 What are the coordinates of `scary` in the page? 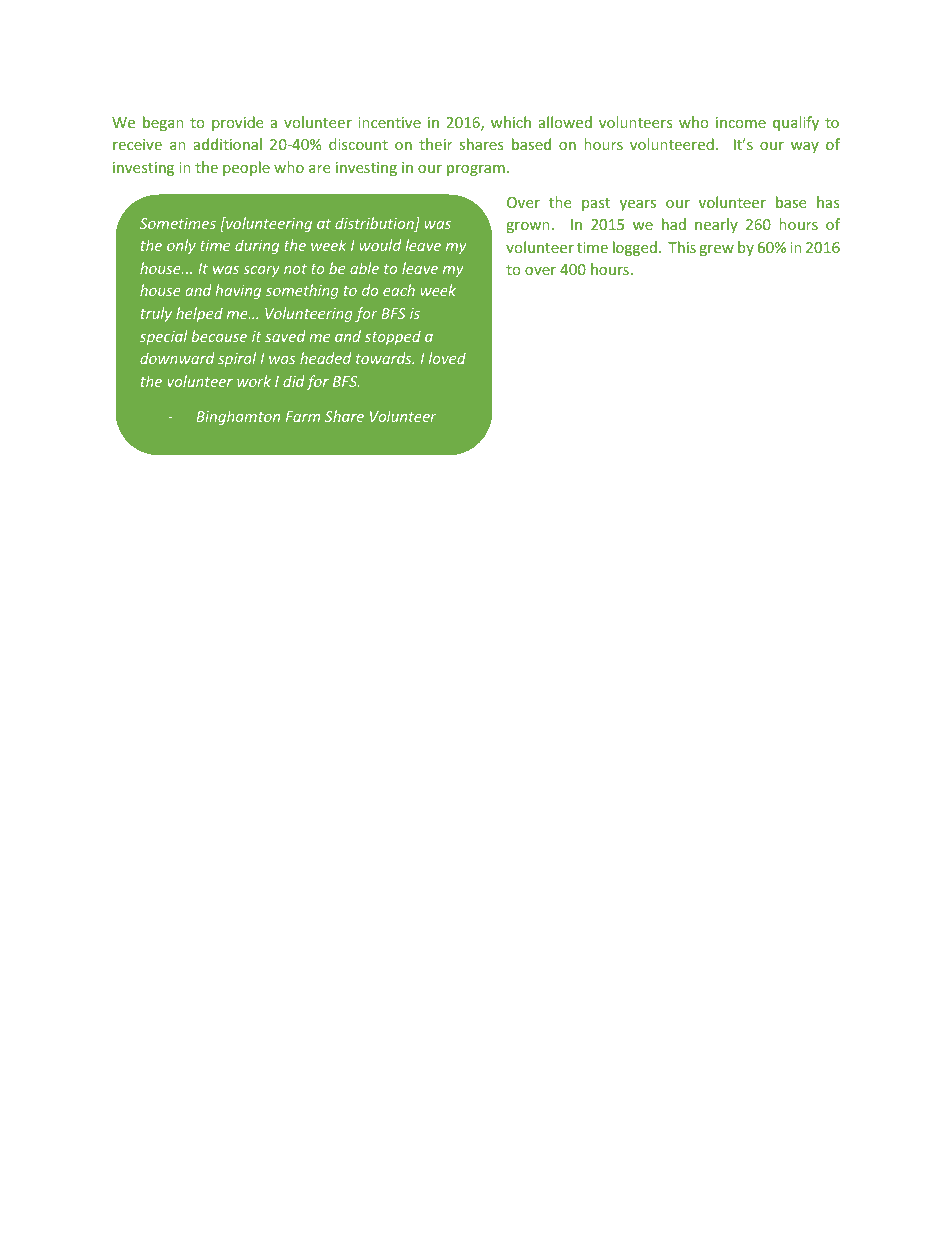 It's located at (261, 271).
